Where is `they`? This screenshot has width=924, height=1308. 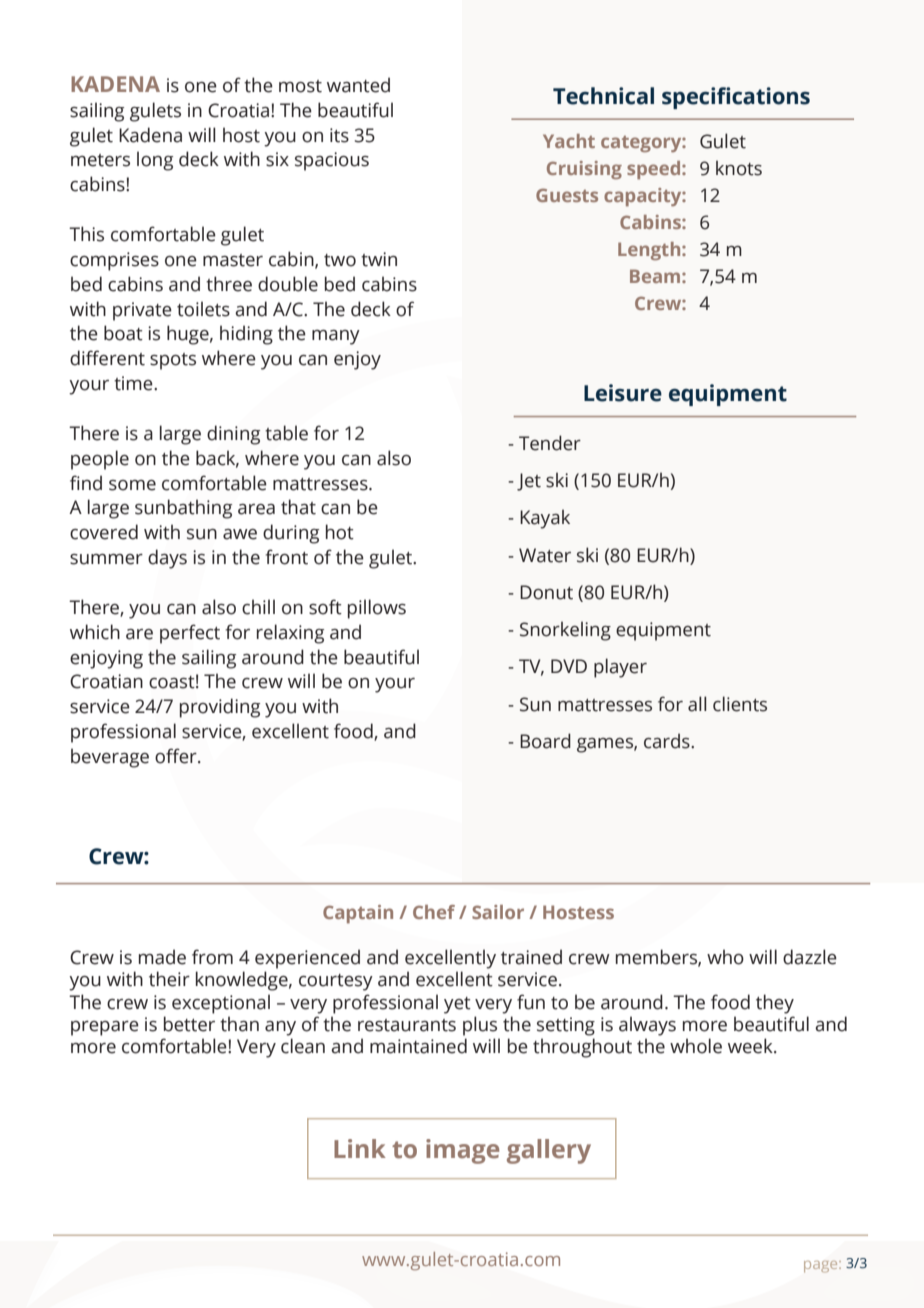 they is located at coordinates (775, 1004).
